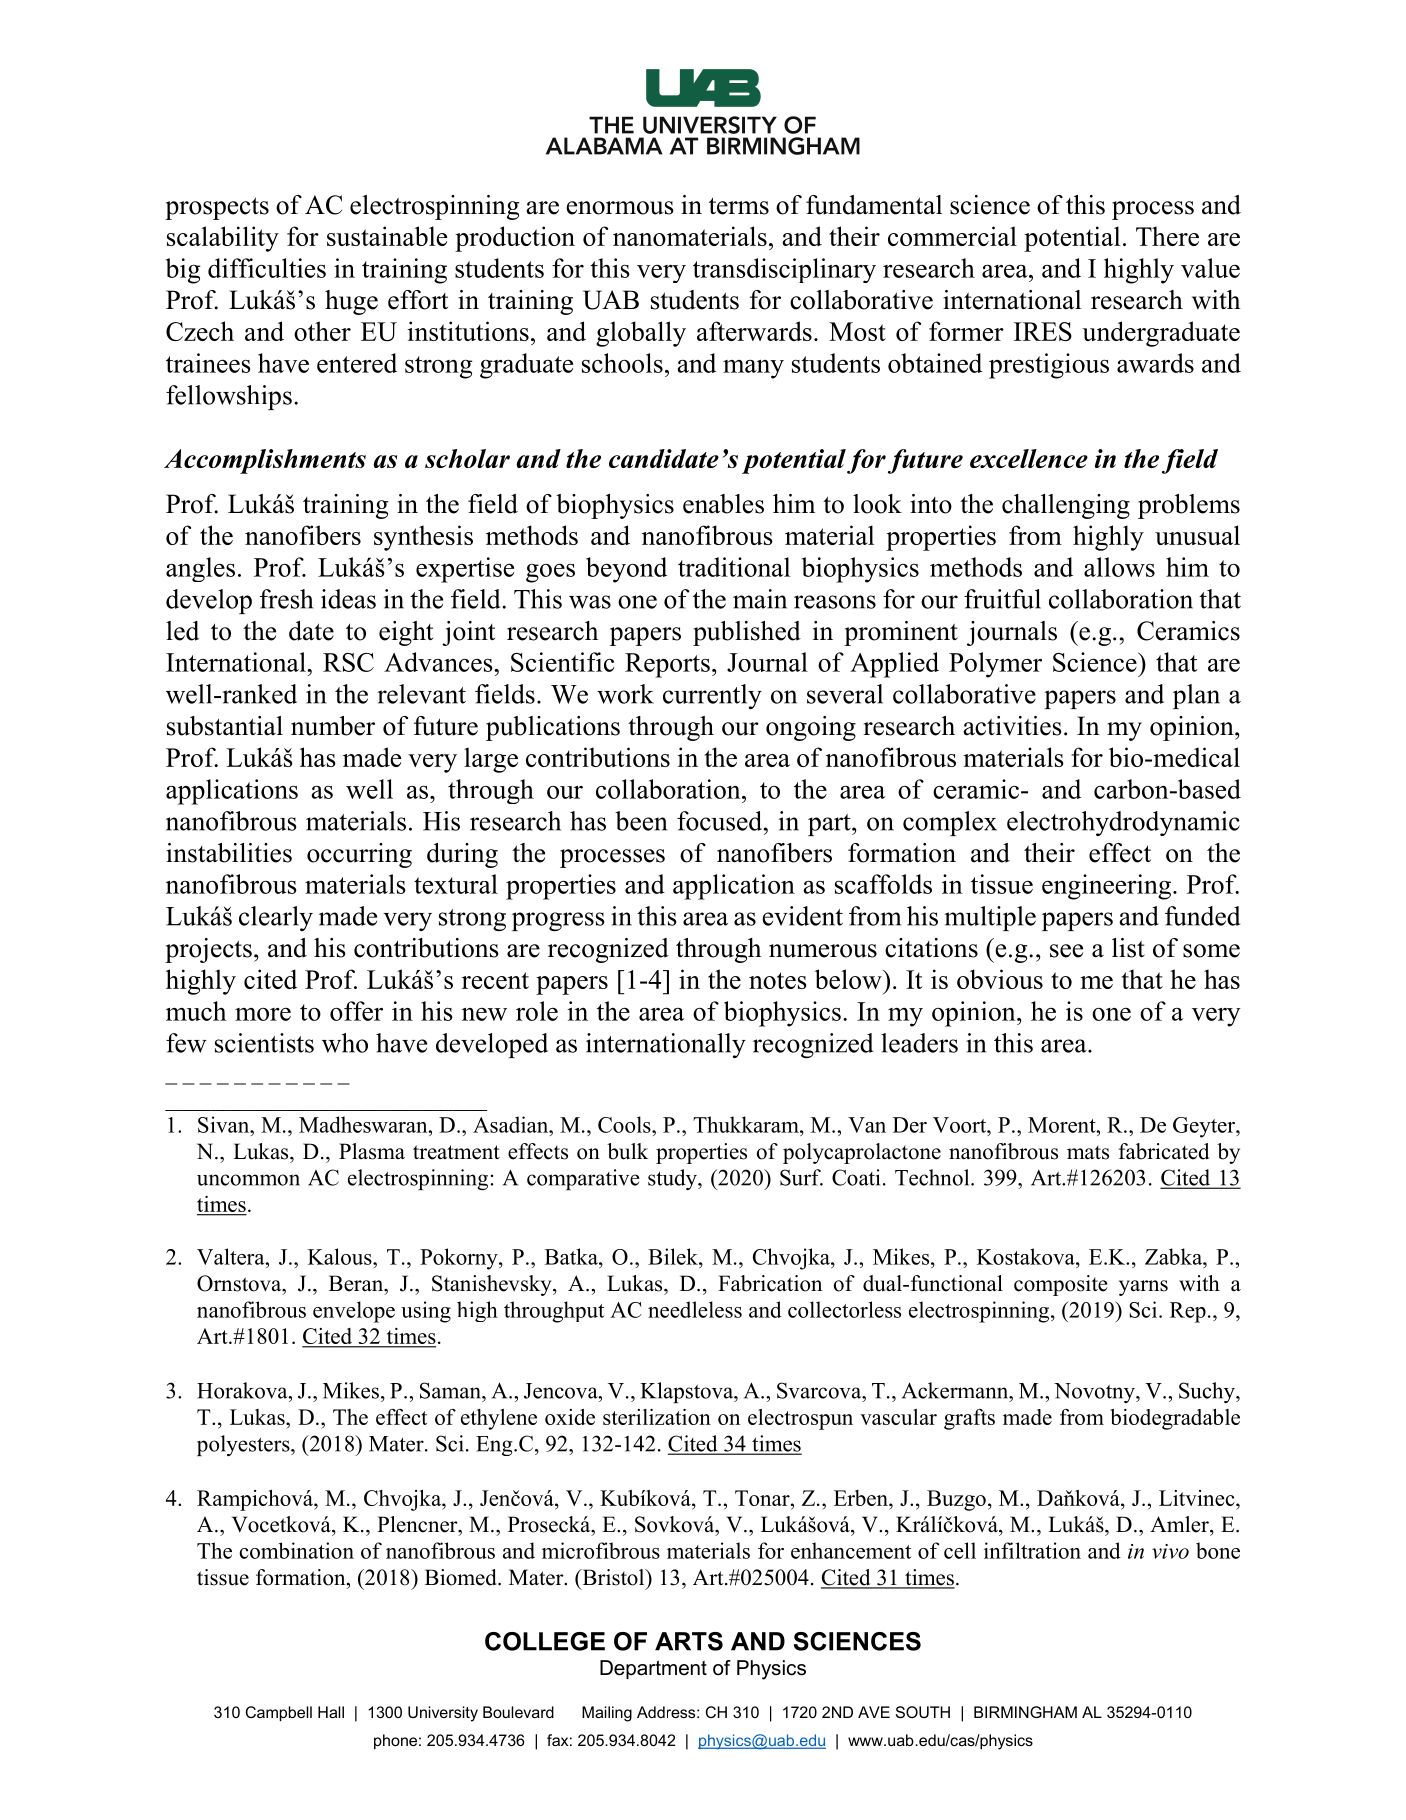 This screenshot has width=1406, height=1820. Describe the element at coordinates (267, 268) in the screenshot. I see `difficulties` at that location.
